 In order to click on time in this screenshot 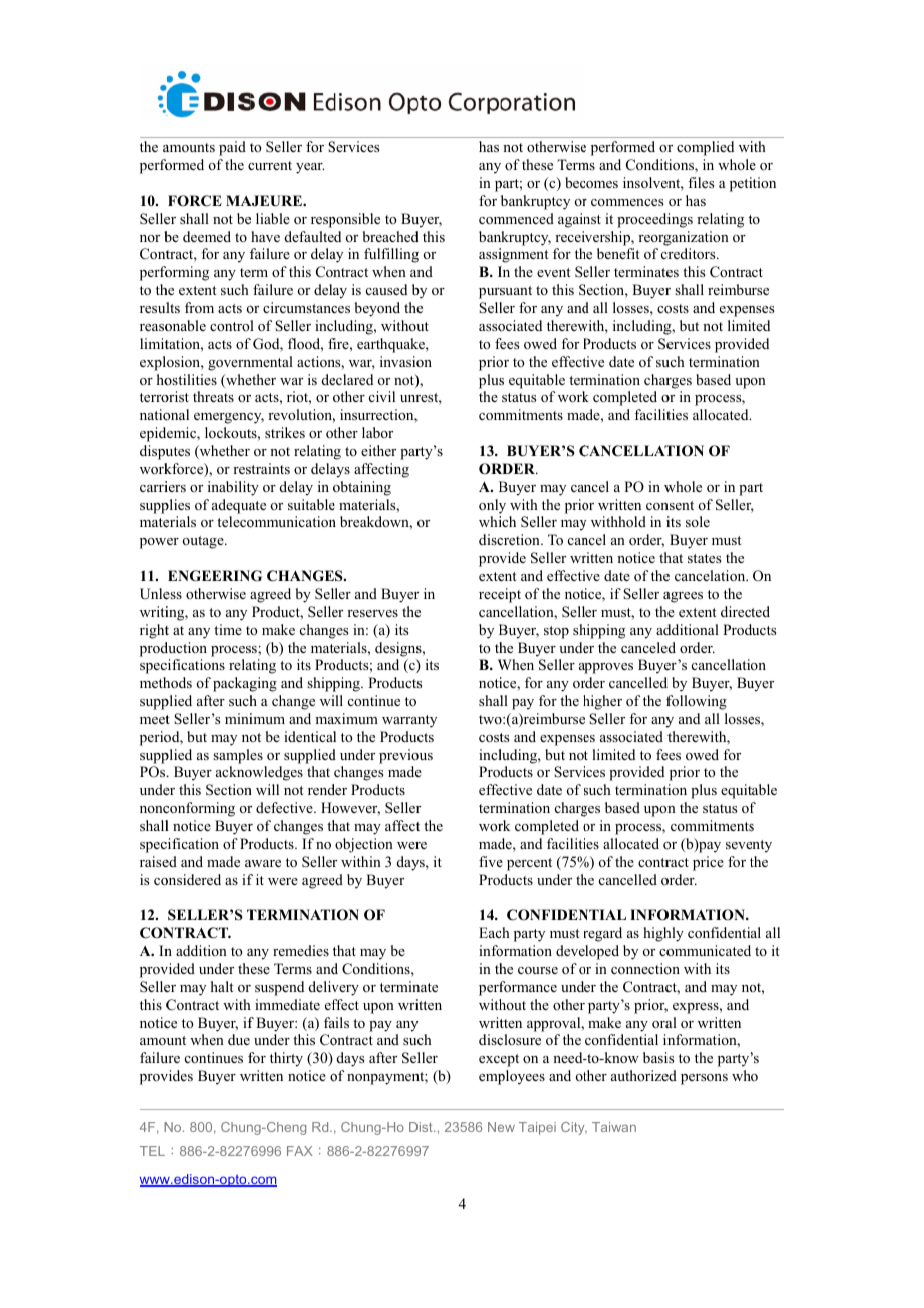, I will do `click(228, 629)`.
